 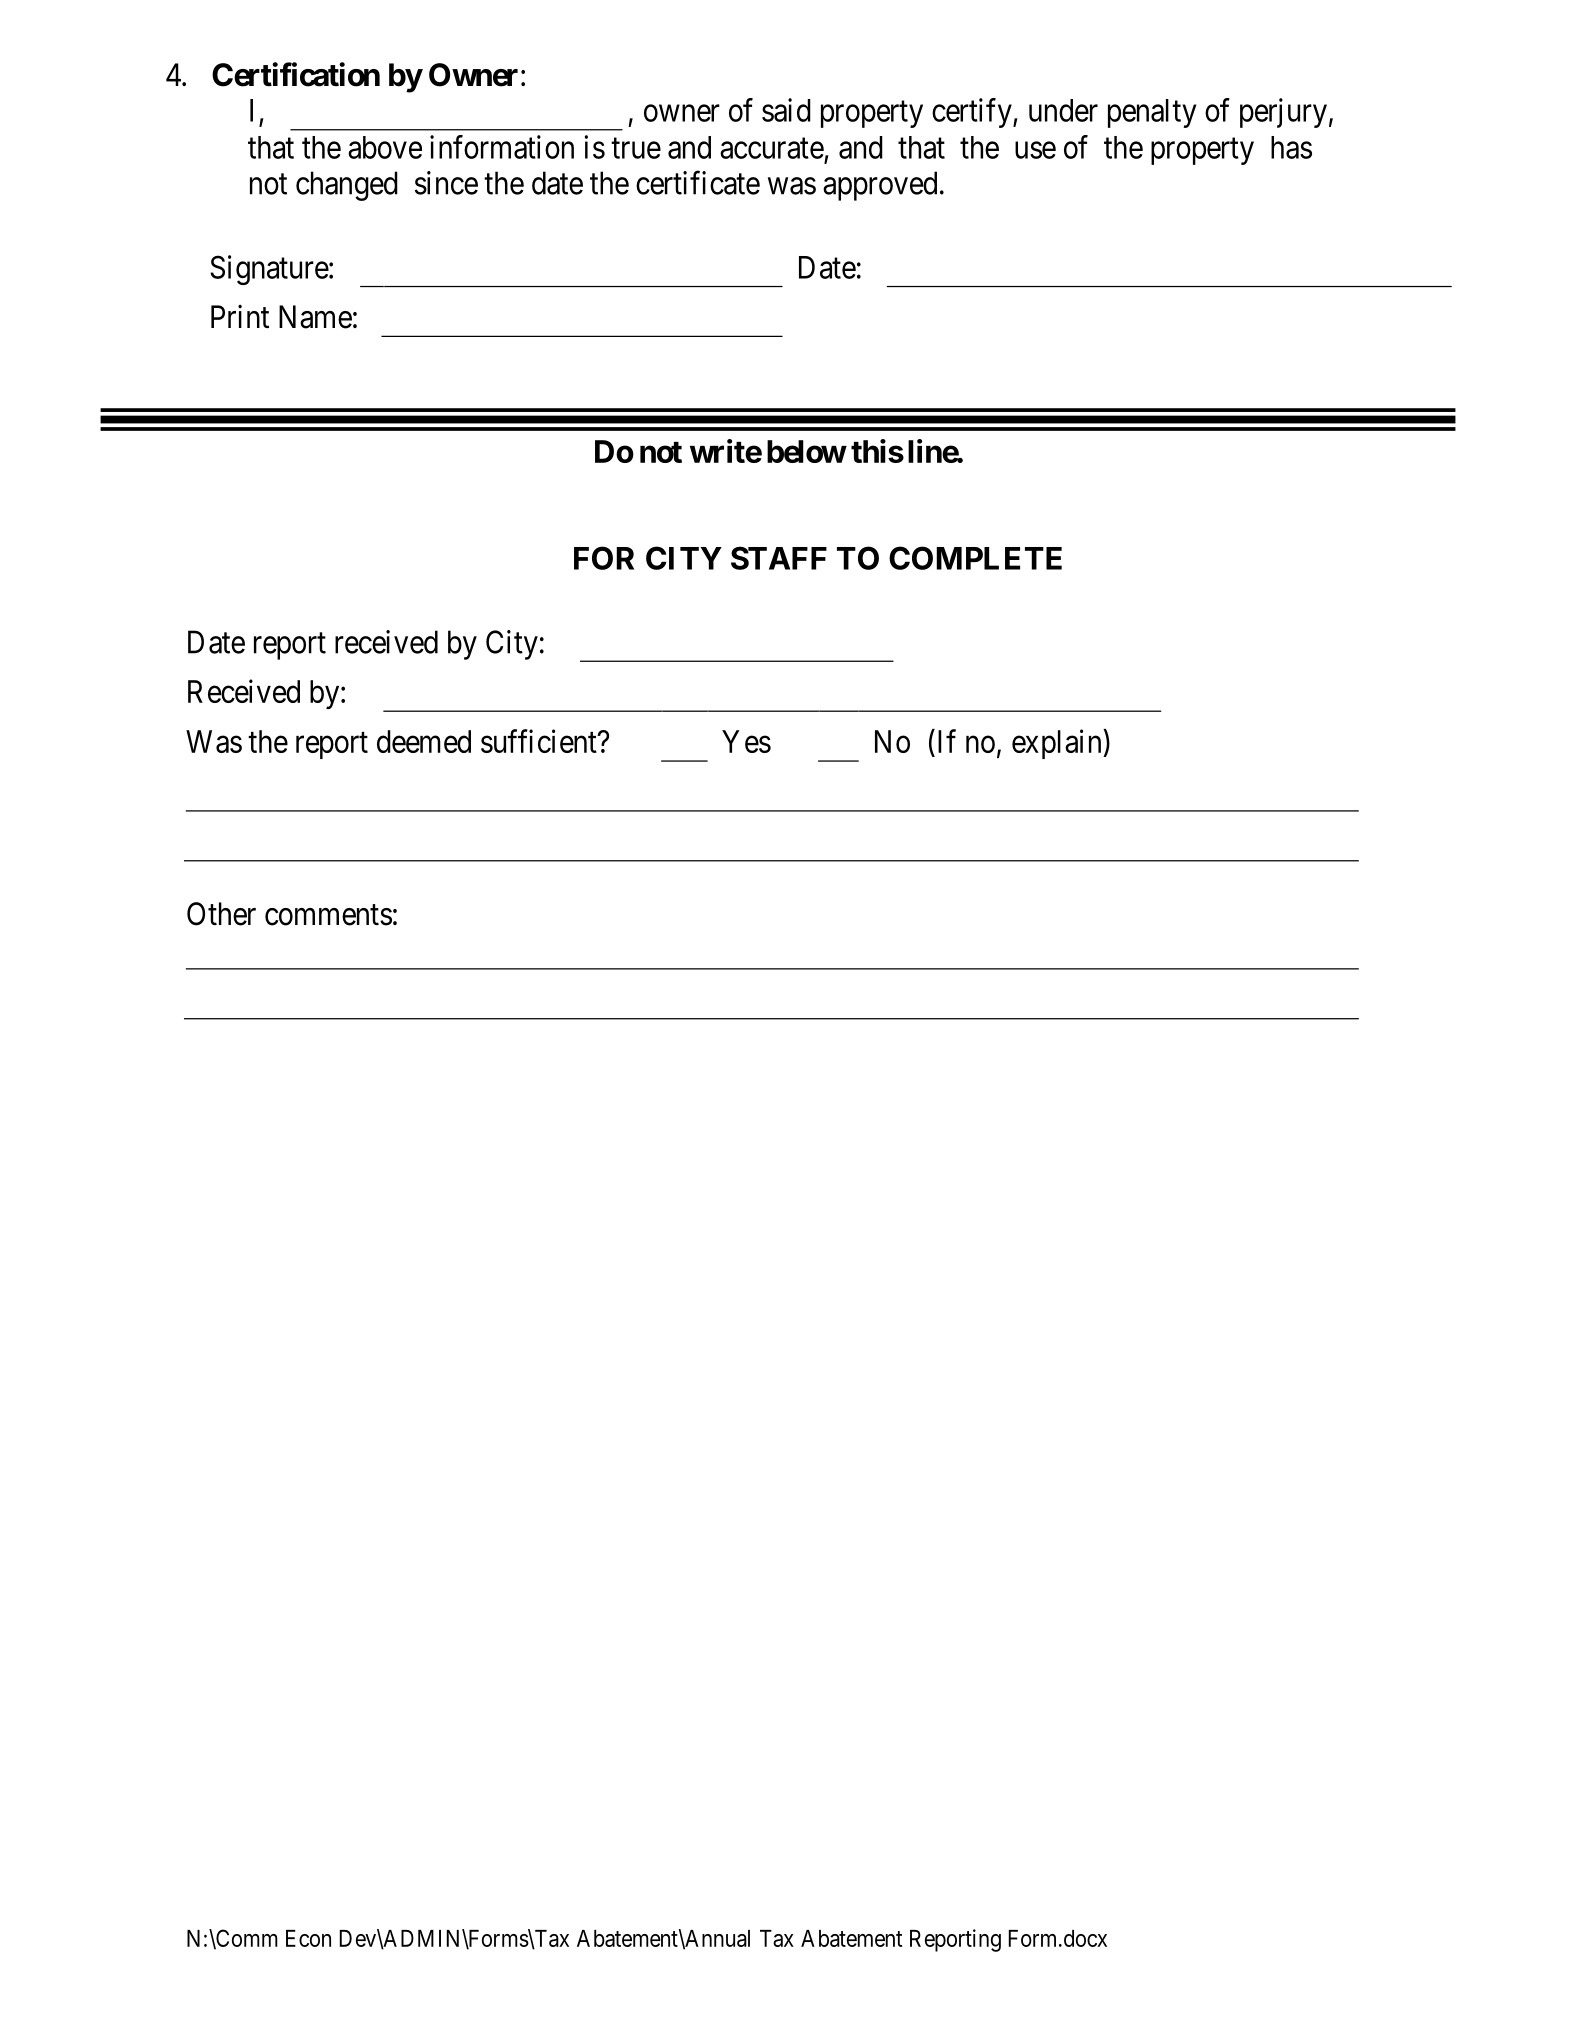 I want to click on deemed, so click(x=424, y=741).
